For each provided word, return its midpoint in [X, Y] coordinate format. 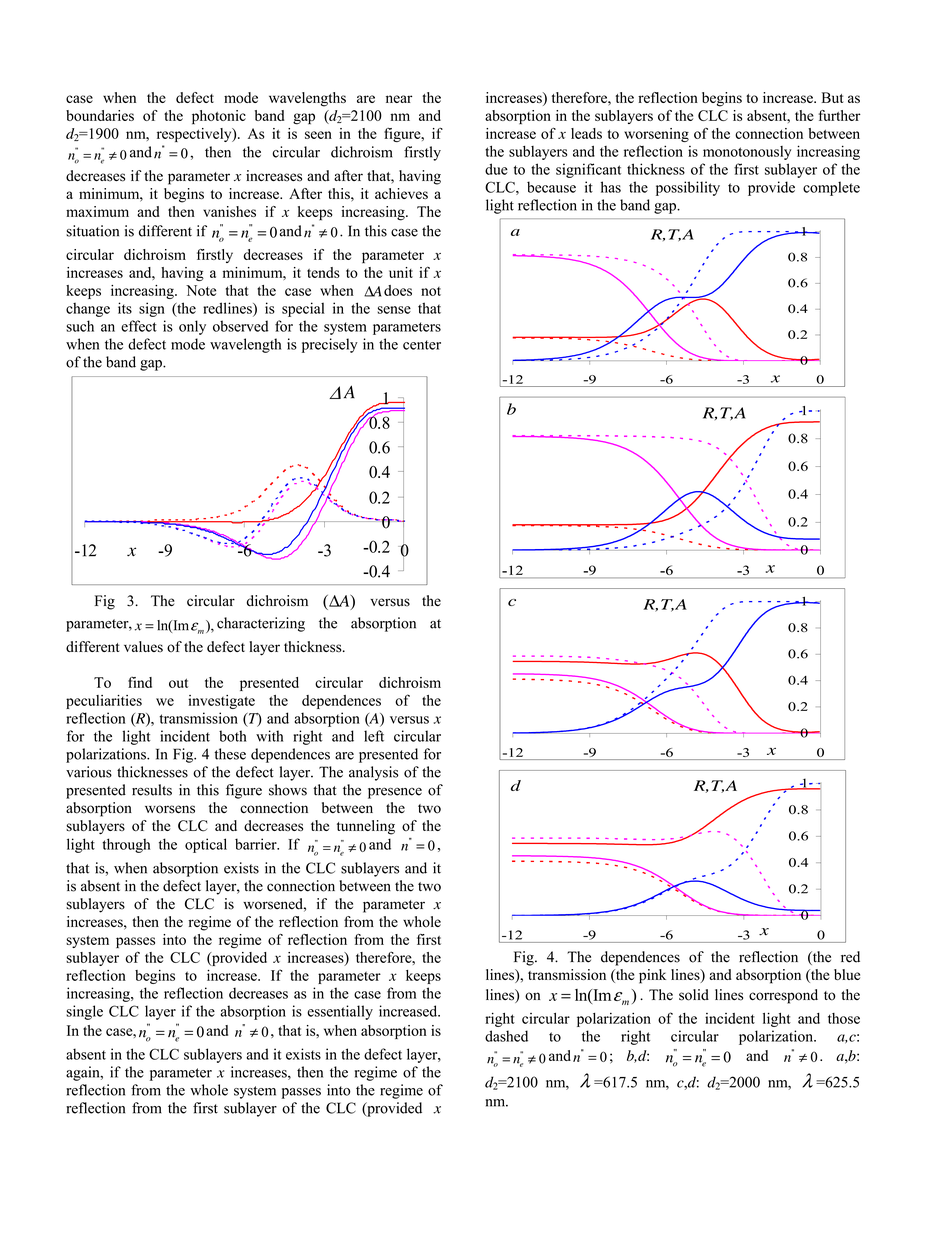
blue [847, 974]
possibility [688, 188]
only [192, 327]
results [152, 790]
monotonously [747, 153]
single [84, 1012]
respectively [195, 135]
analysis [373, 773]
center [422, 345]
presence [395, 793]
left [374, 736]
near [399, 99]
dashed [506, 1036]
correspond [783, 996]
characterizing [261, 624]
